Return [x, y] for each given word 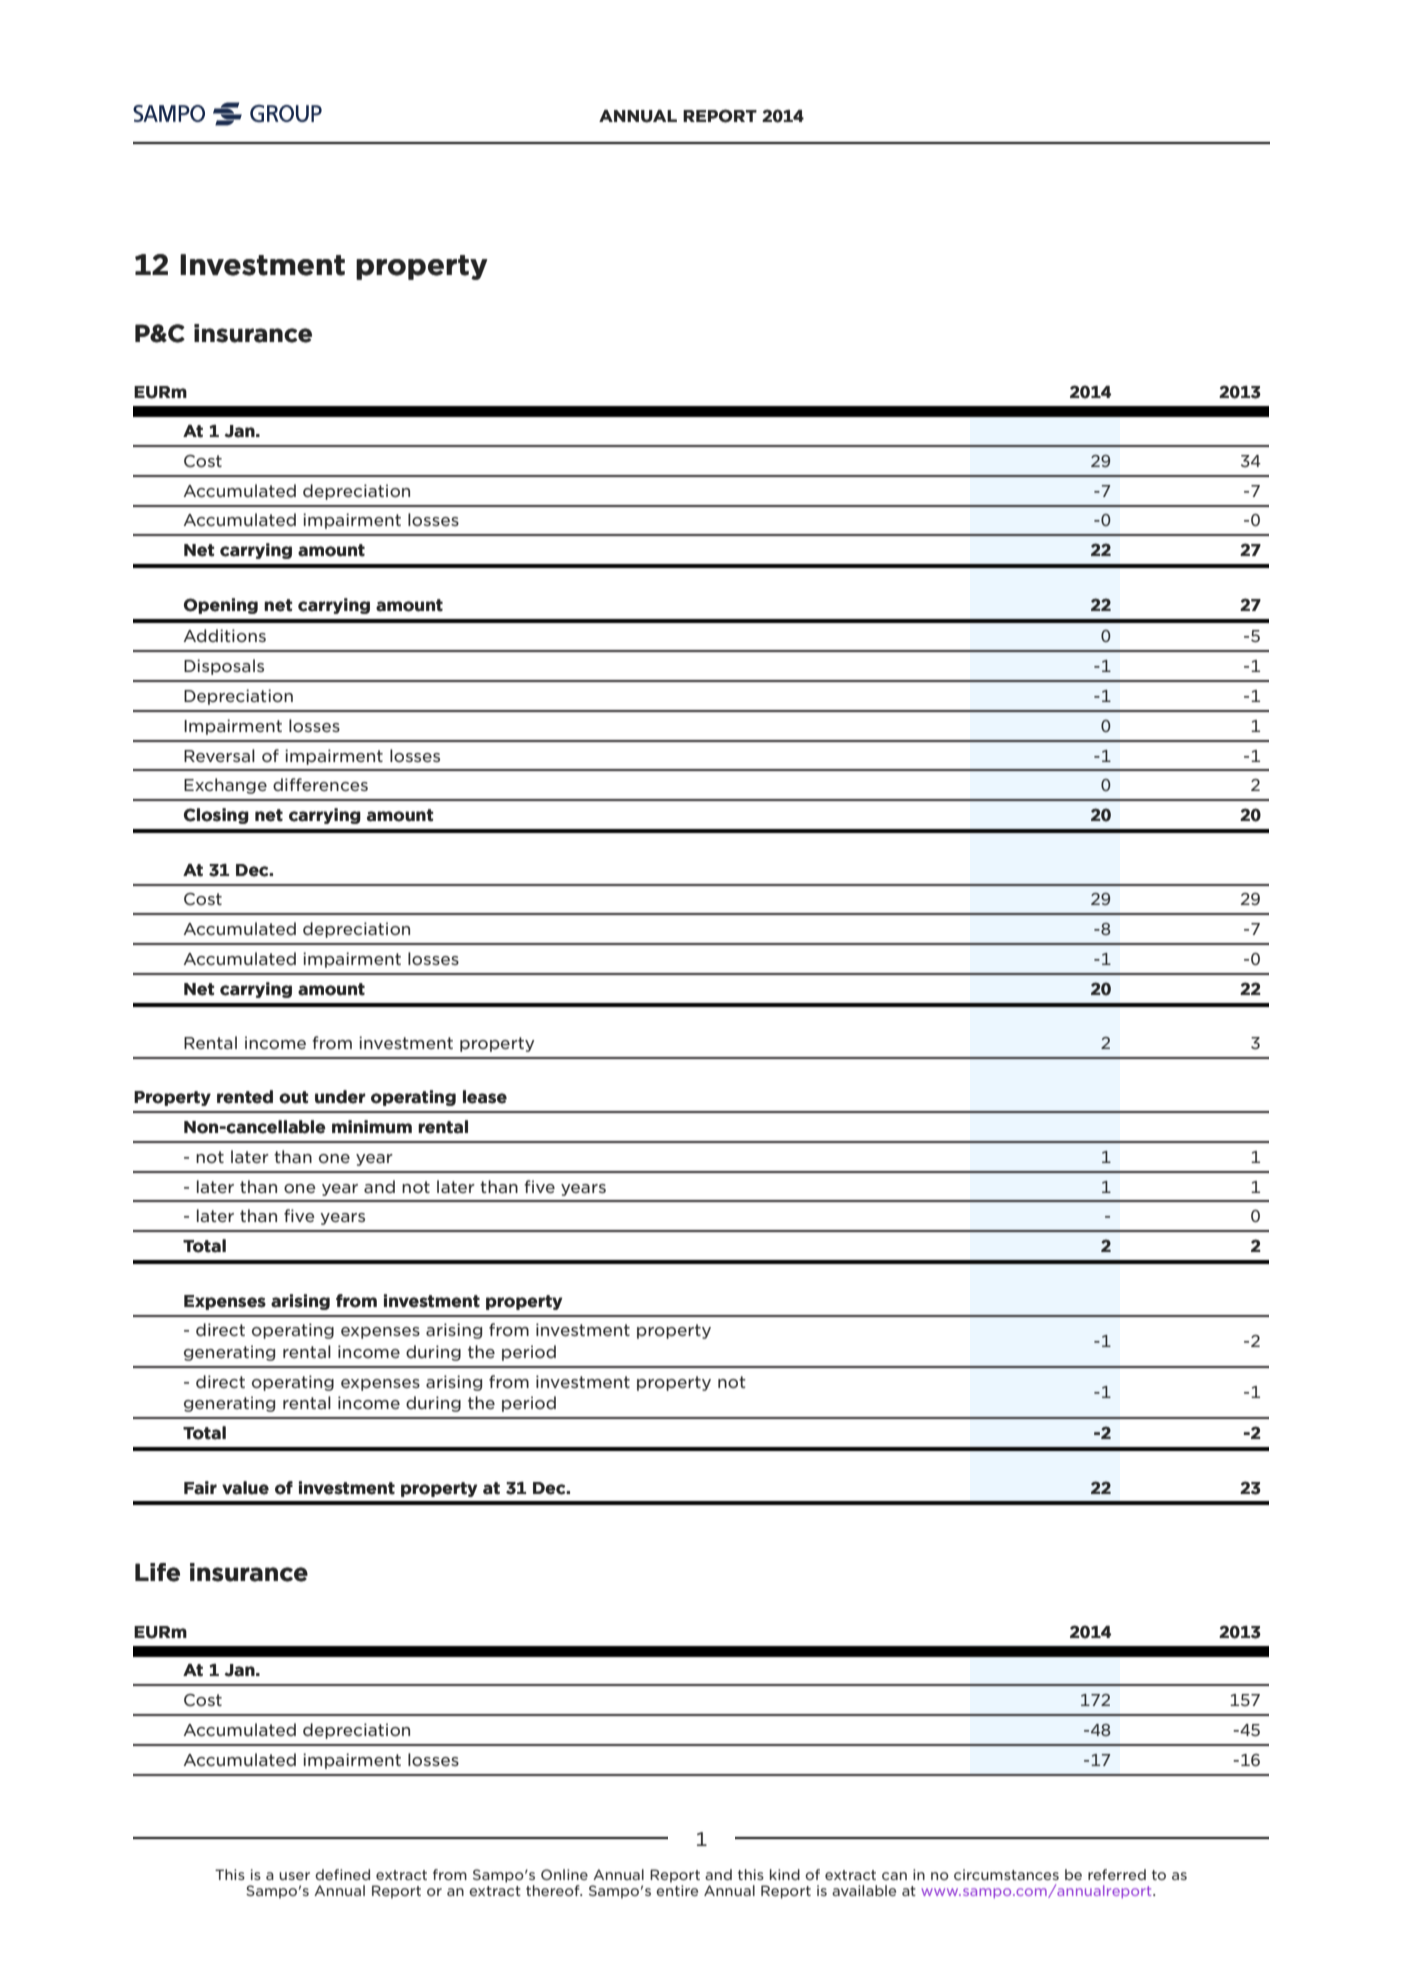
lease [485, 1097]
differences [320, 784]
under [340, 1097]
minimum [372, 1127]
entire [677, 1890]
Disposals [224, 667]
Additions [224, 635]
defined [342, 1874]
